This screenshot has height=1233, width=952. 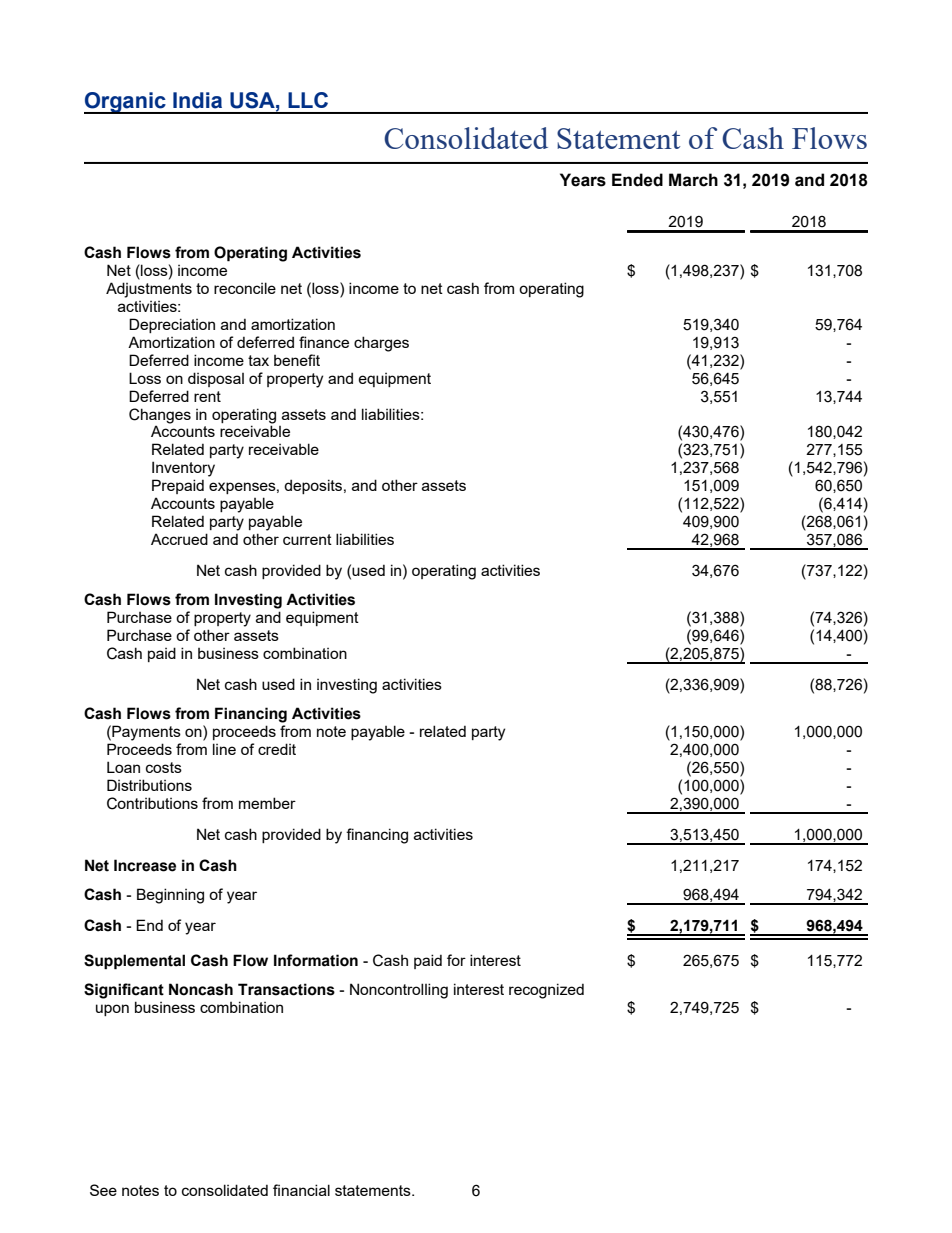 I want to click on See, so click(x=103, y=1190).
